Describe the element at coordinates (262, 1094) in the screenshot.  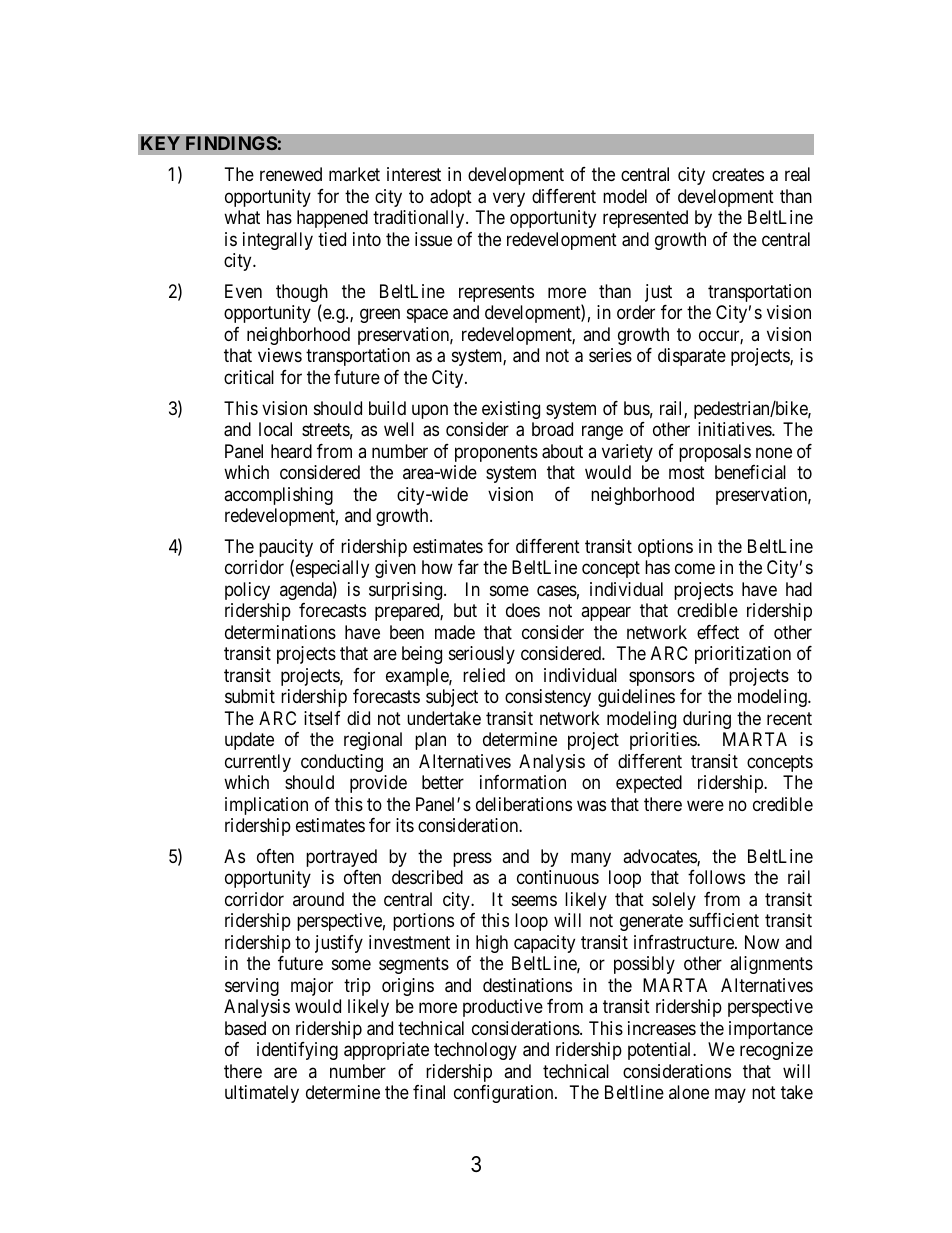
I see `ultimately` at that location.
